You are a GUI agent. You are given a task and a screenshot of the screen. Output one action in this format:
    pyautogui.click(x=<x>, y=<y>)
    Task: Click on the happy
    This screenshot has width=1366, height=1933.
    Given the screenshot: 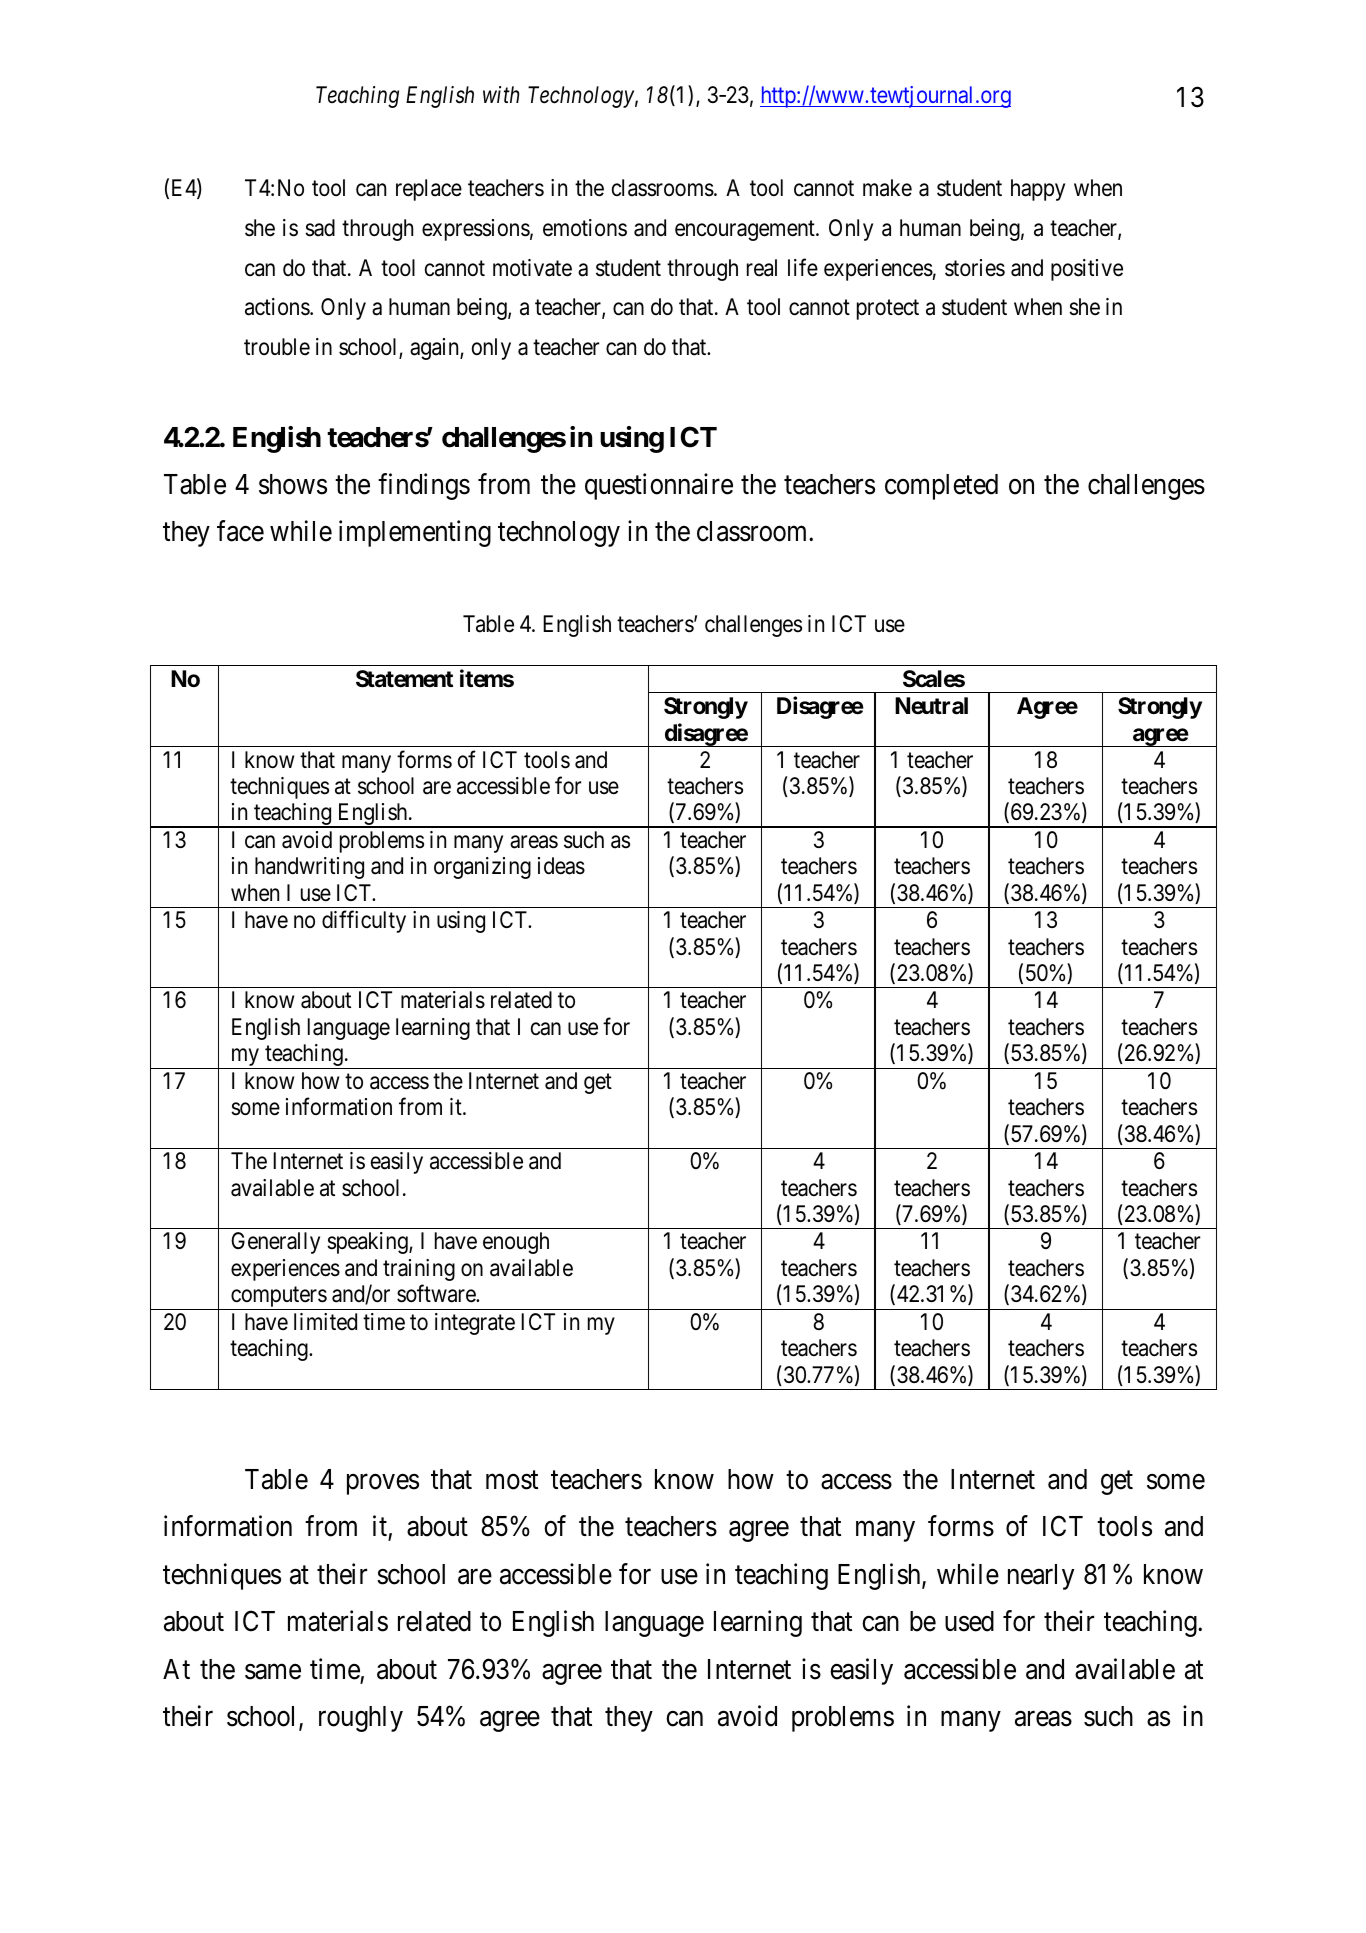 What is the action you would take?
    pyautogui.click(x=1038, y=190)
